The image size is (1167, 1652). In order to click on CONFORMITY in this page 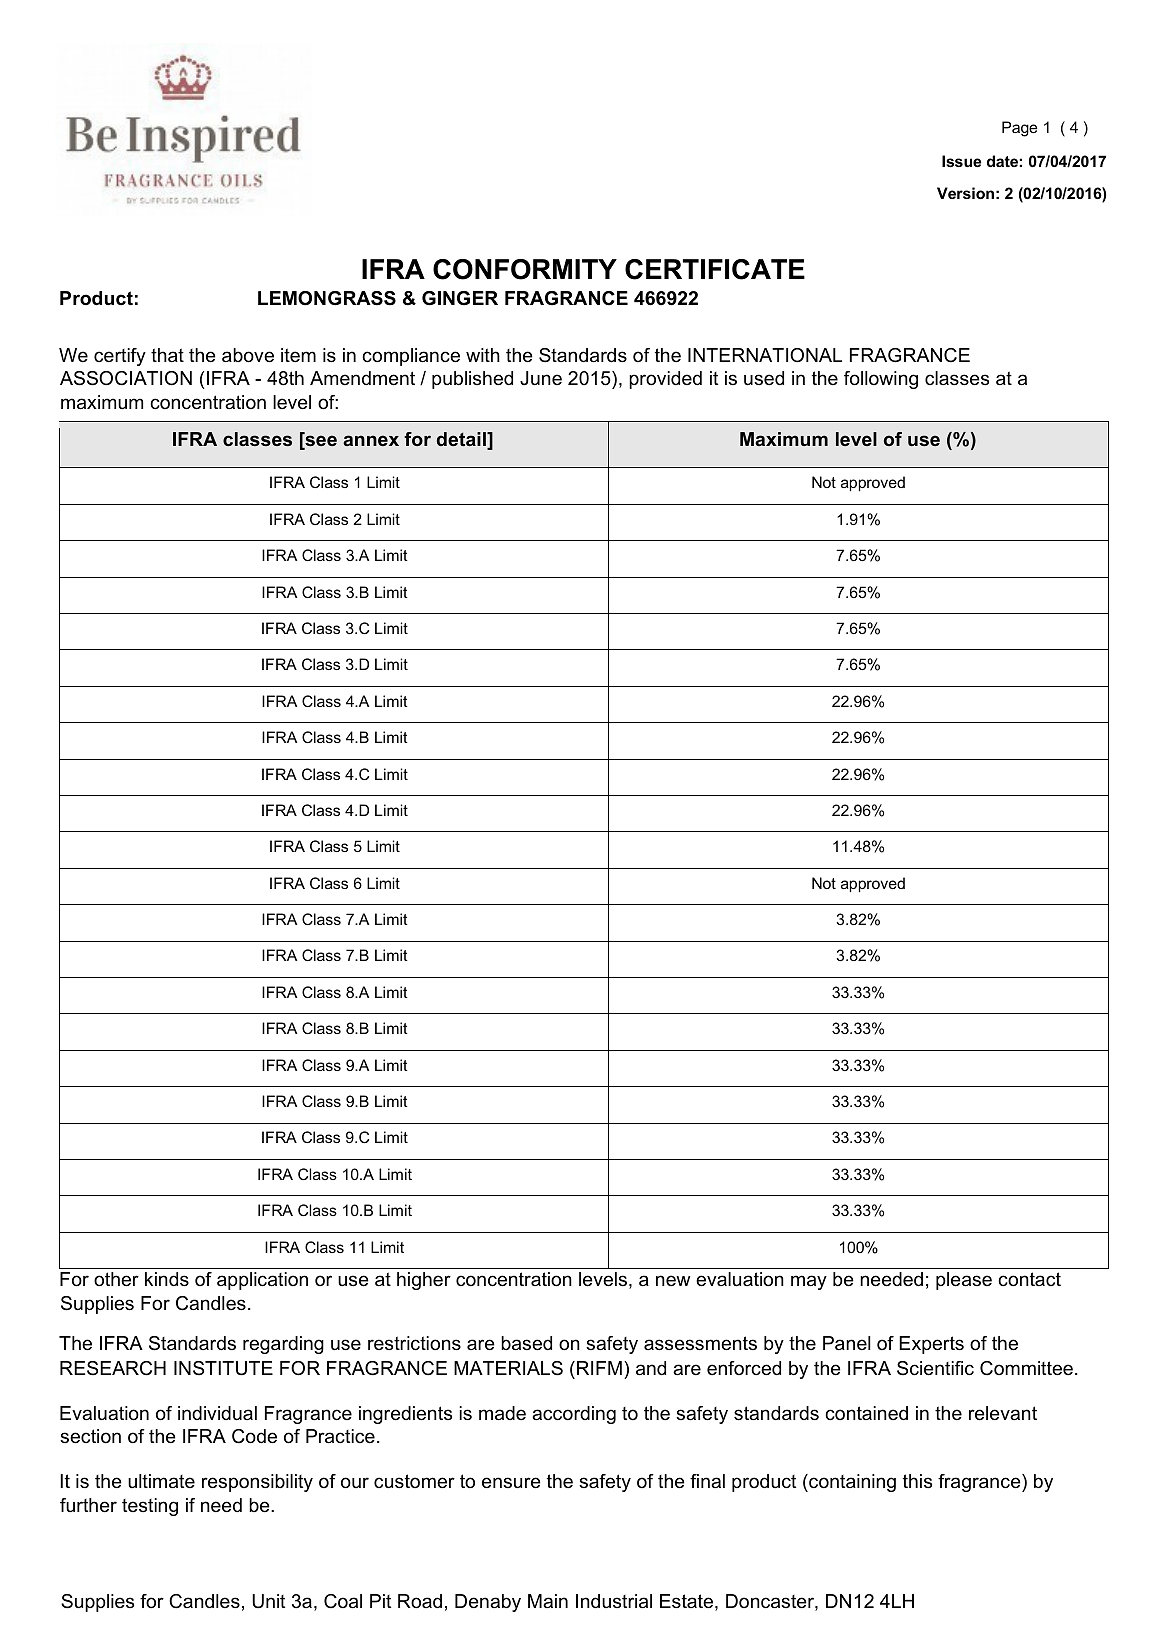, I will do `click(525, 269)`.
